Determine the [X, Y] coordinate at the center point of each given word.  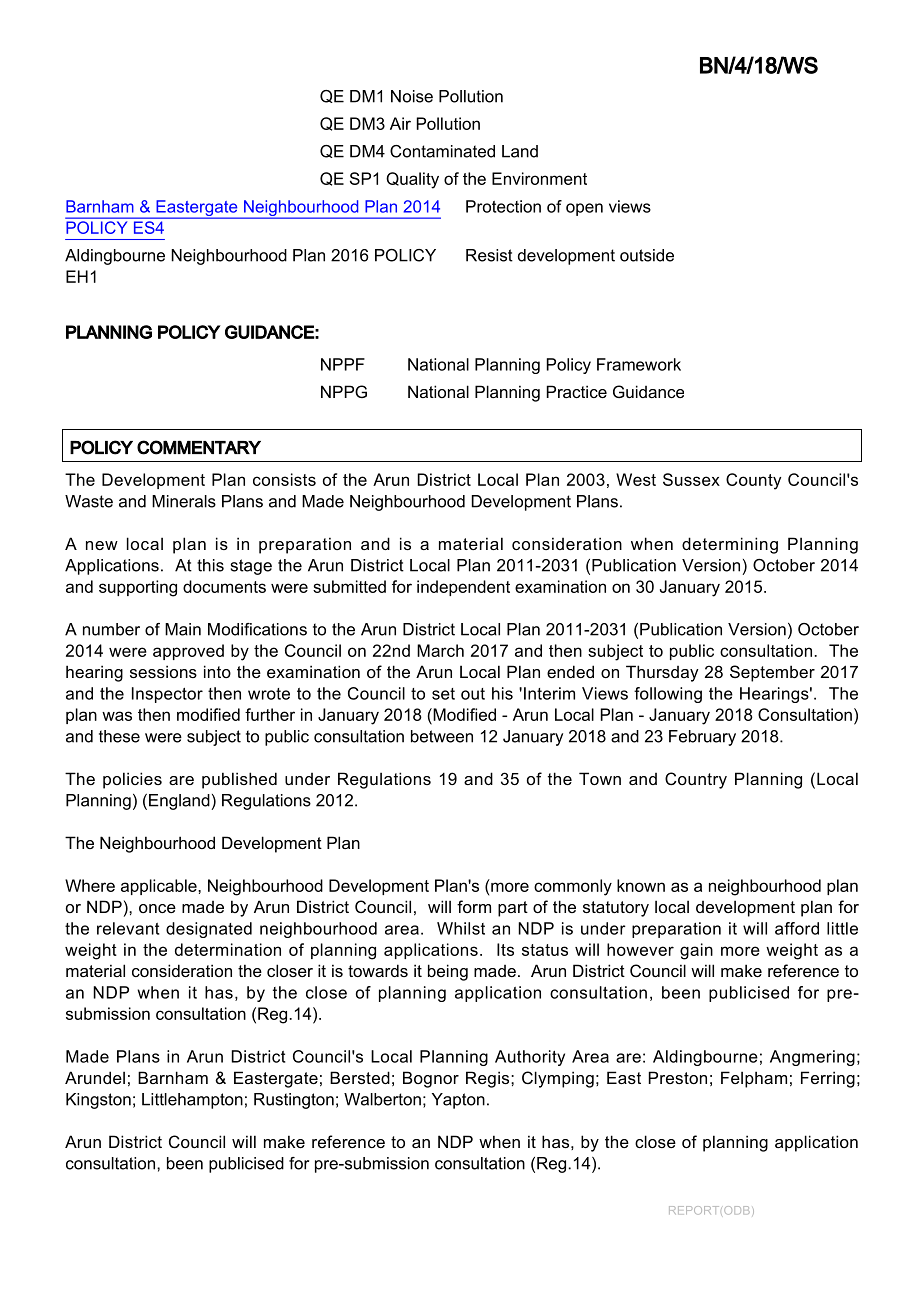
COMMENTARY [199, 447]
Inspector [167, 695]
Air [400, 123]
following [668, 695]
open [584, 209]
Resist [489, 255]
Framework [639, 364]
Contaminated [442, 151]
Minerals [184, 501]
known [641, 885]
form [474, 906]
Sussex [691, 479]
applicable [160, 887]
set [443, 694]
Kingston [98, 1101]
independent [463, 588]
